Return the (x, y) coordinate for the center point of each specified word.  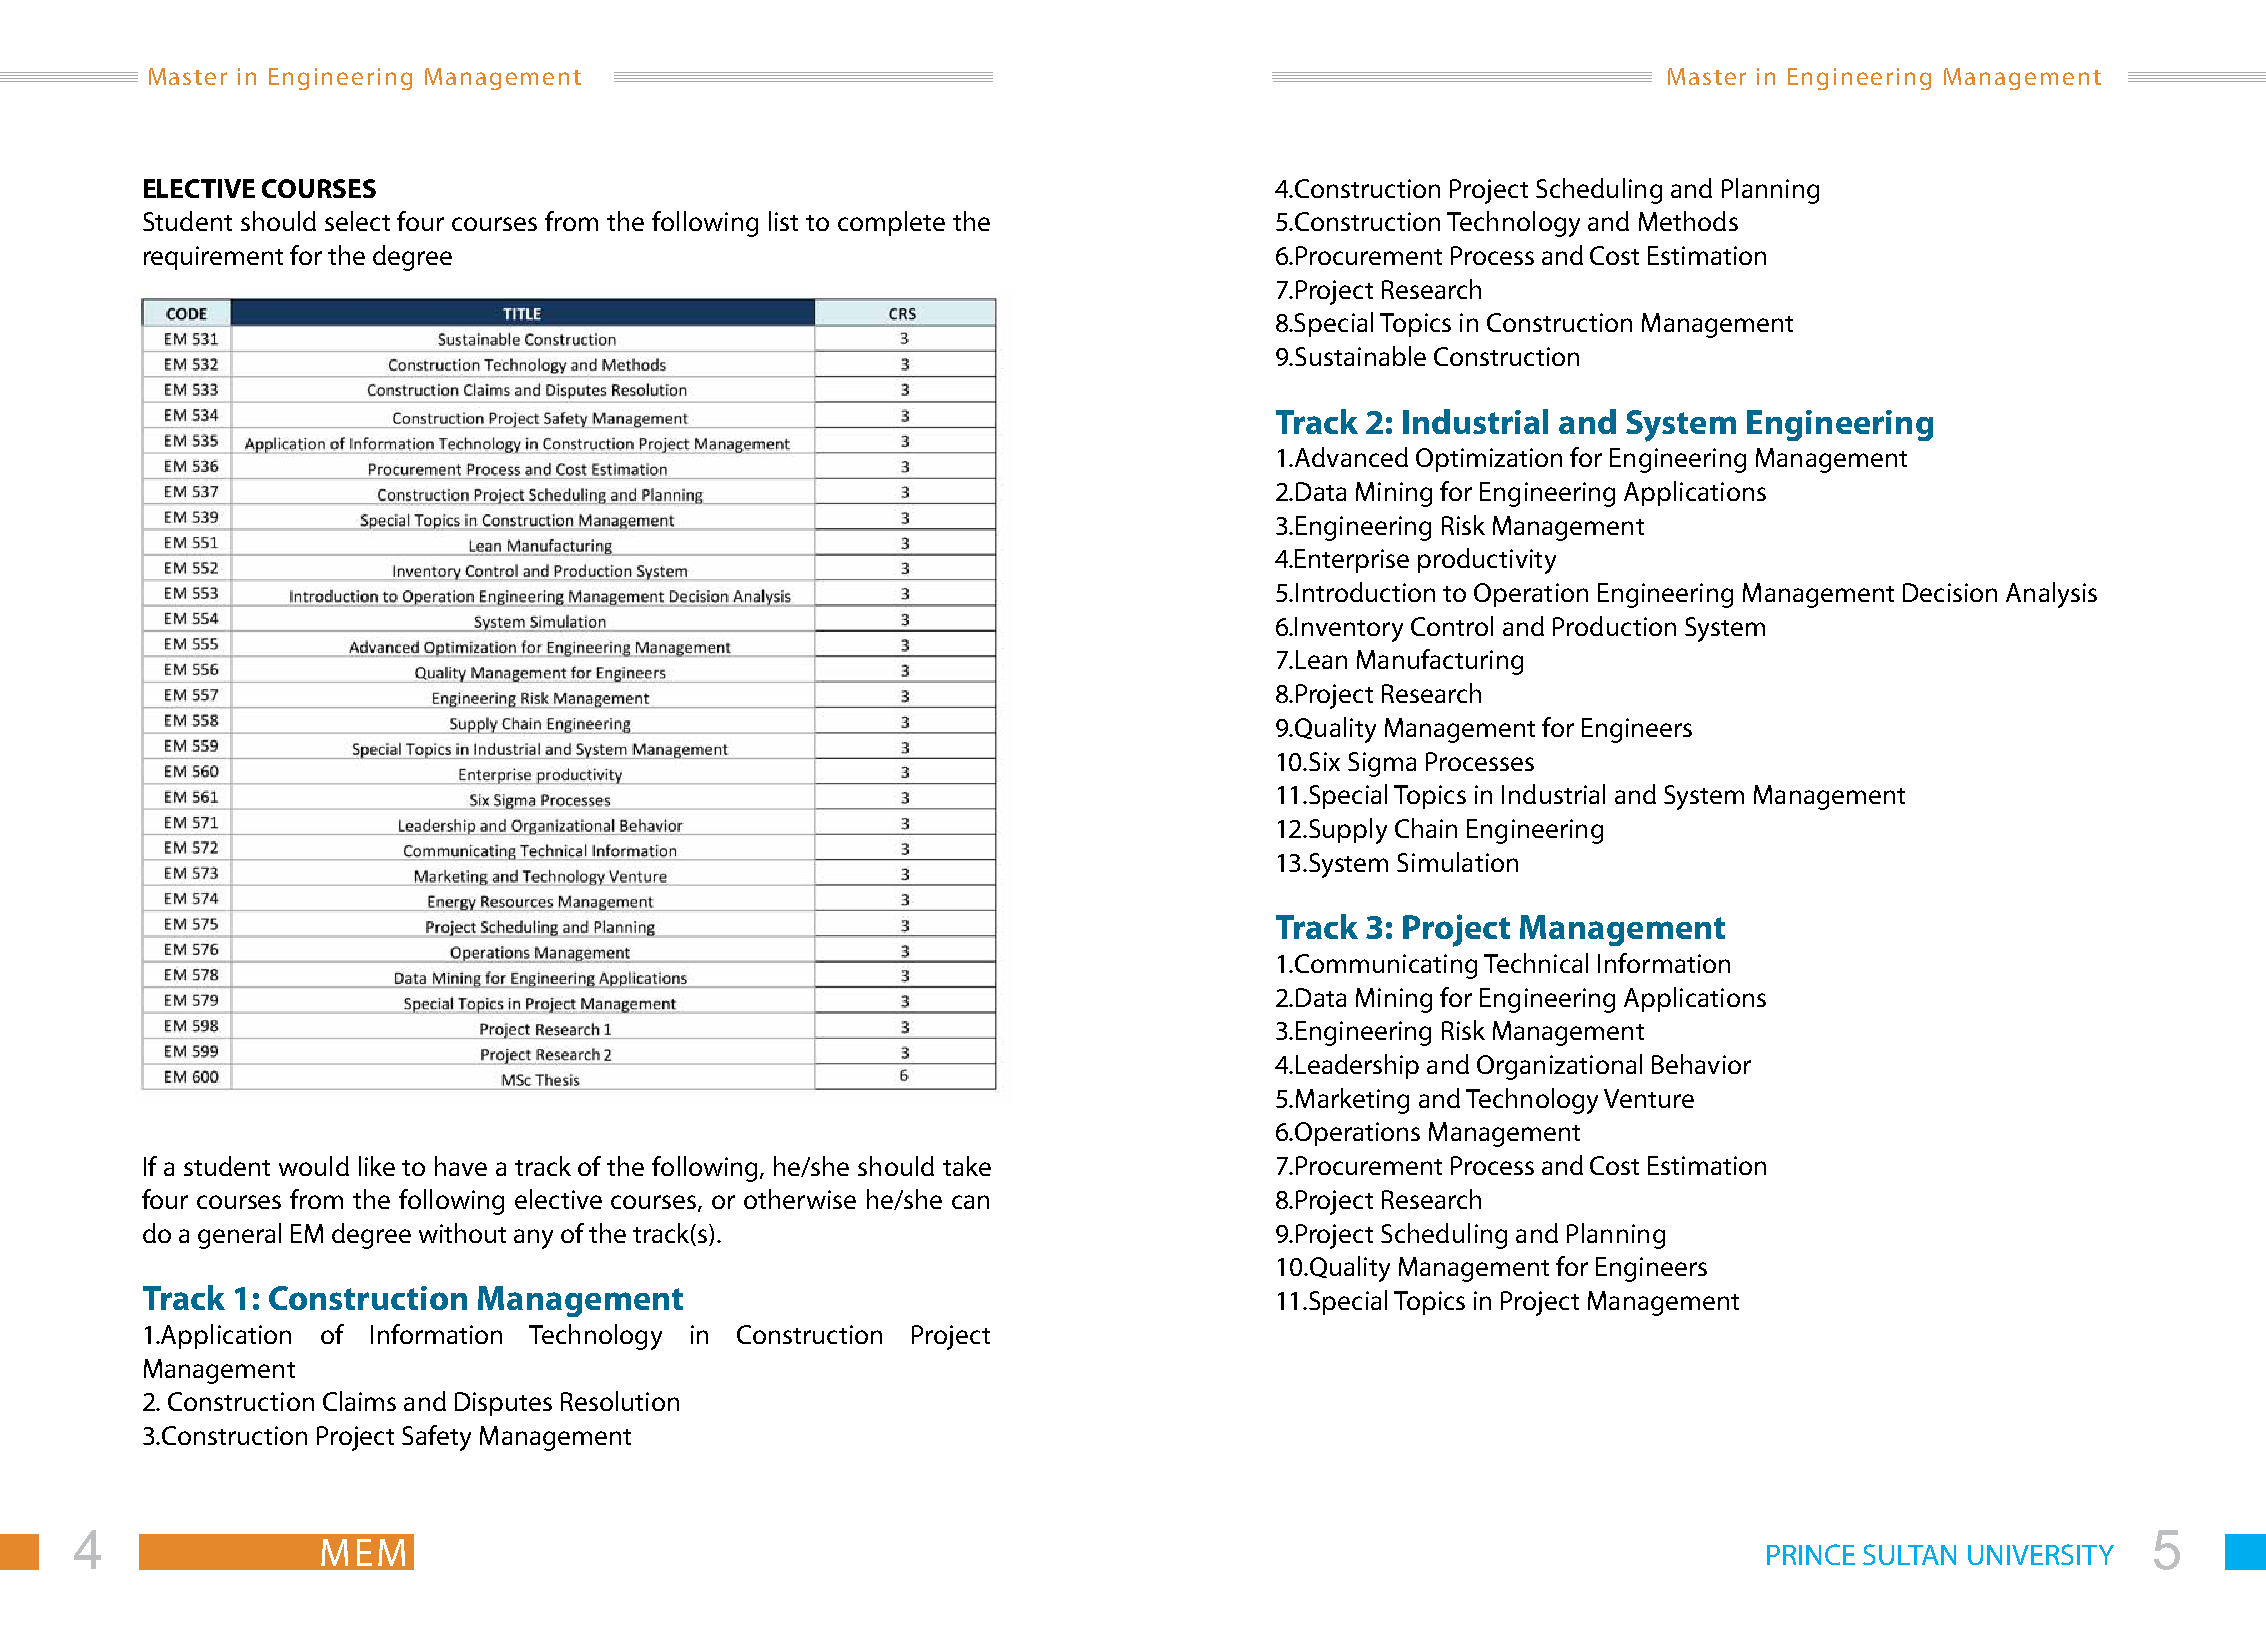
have (461, 1166)
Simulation (1457, 862)
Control (1452, 626)
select (357, 221)
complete (891, 223)
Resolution (620, 1401)
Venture (1649, 1098)
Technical (1536, 963)
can (970, 1202)
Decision (1950, 592)
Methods (1688, 221)
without (462, 1233)
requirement (213, 258)
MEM (363, 1552)
